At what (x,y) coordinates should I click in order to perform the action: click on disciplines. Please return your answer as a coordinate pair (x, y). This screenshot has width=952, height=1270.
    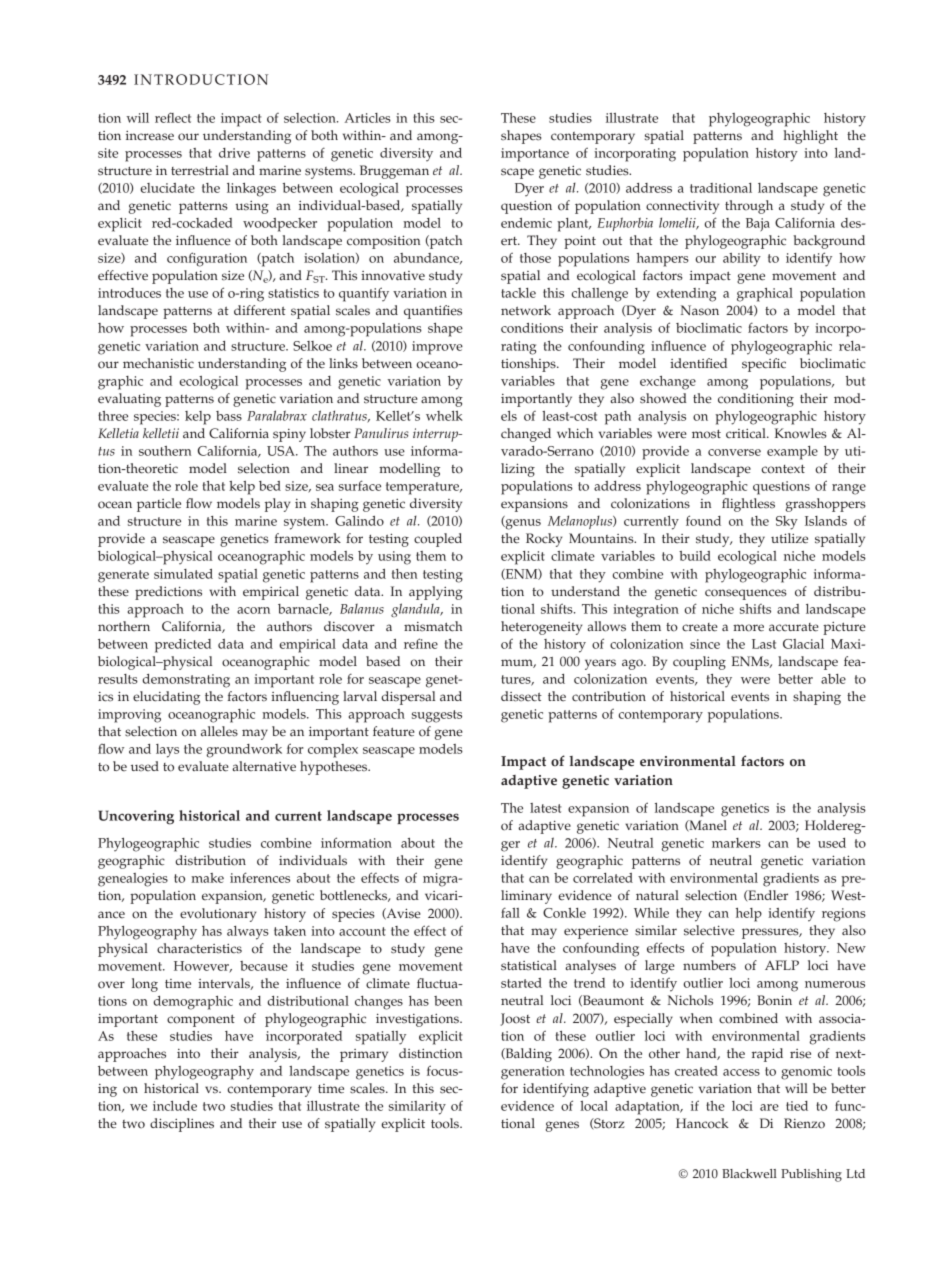
    Looking at the image, I should click on (182, 1125).
